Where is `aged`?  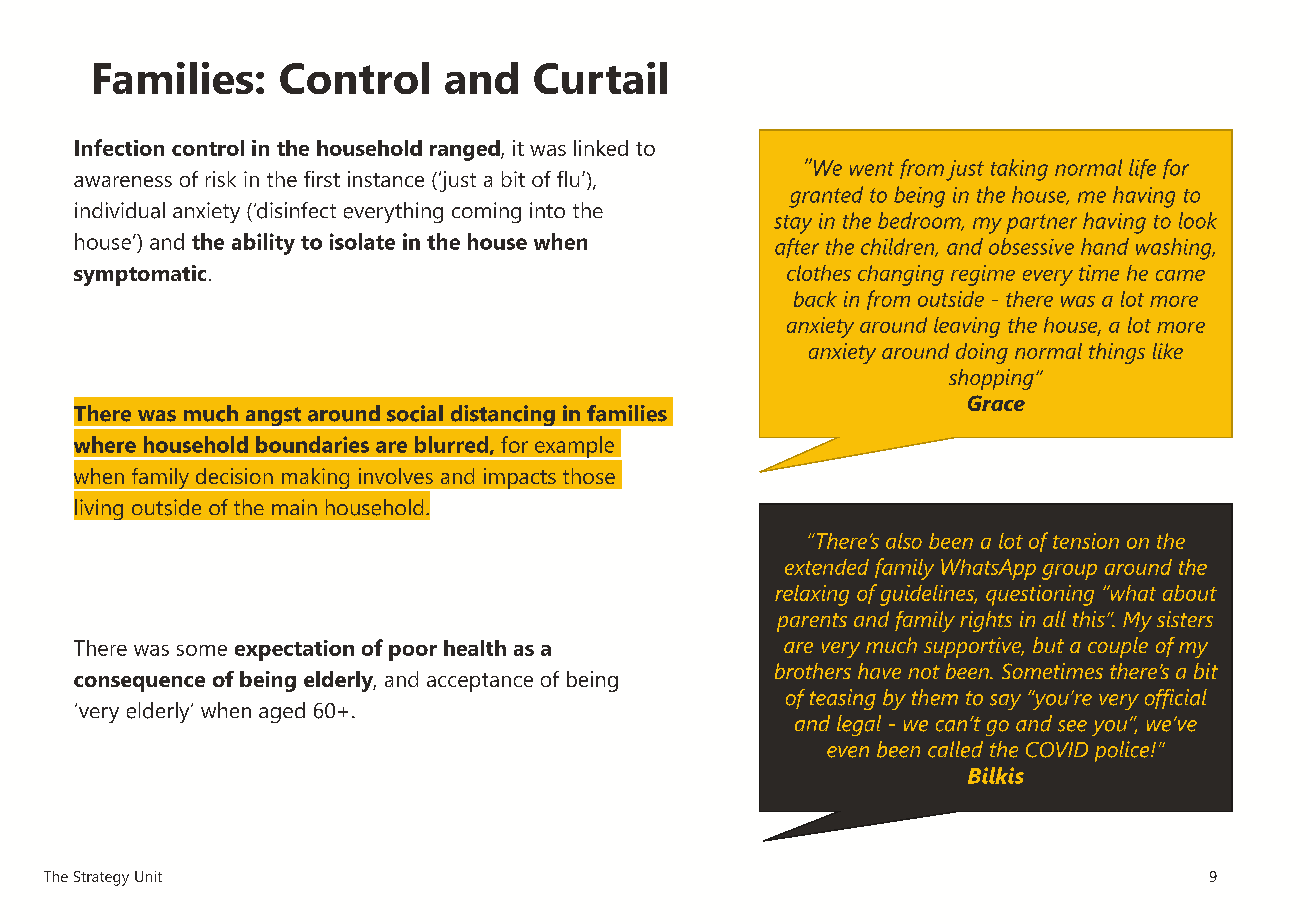 aged is located at coordinates (282, 712).
